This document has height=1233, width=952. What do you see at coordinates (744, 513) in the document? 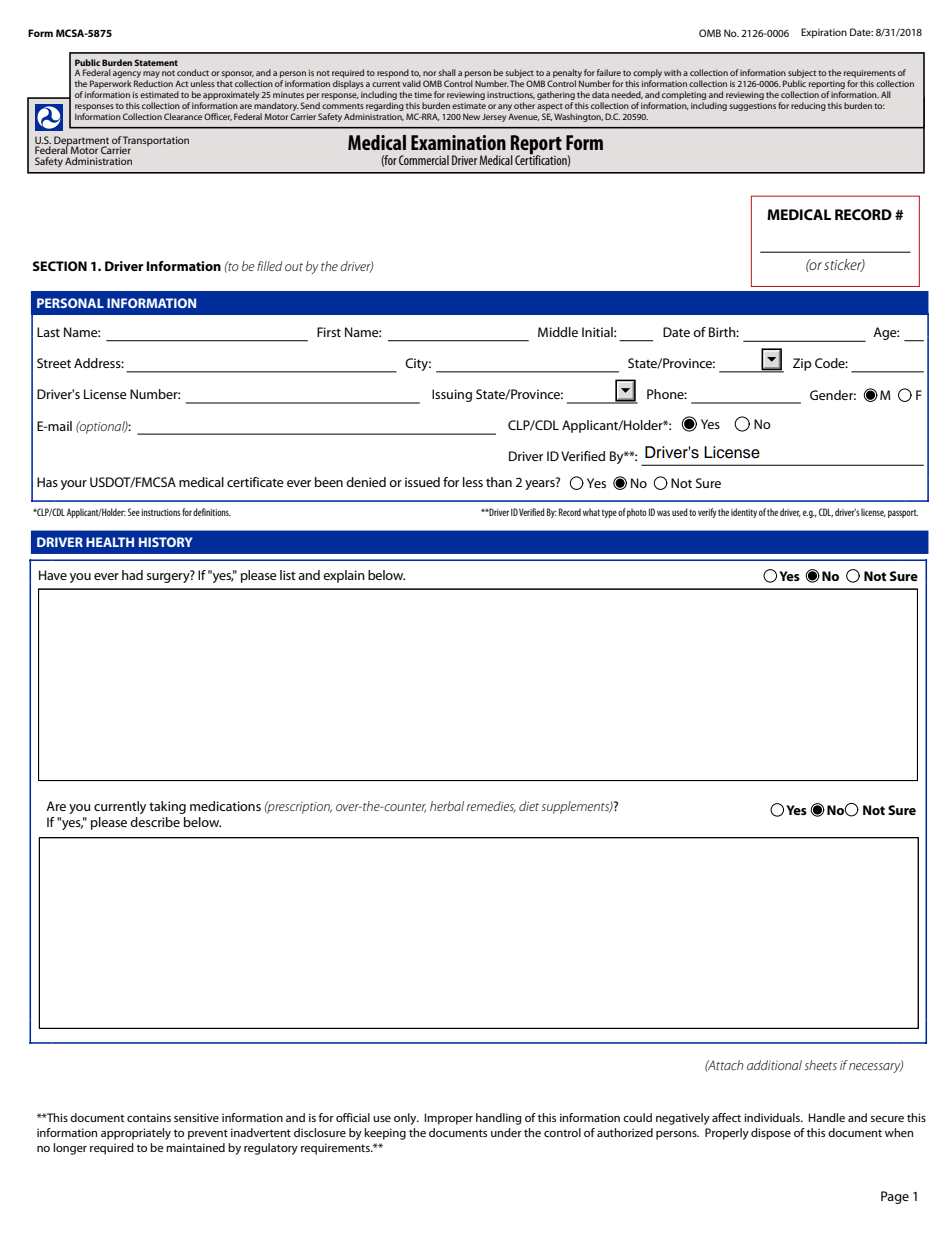
I see `identity` at bounding box center [744, 513].
